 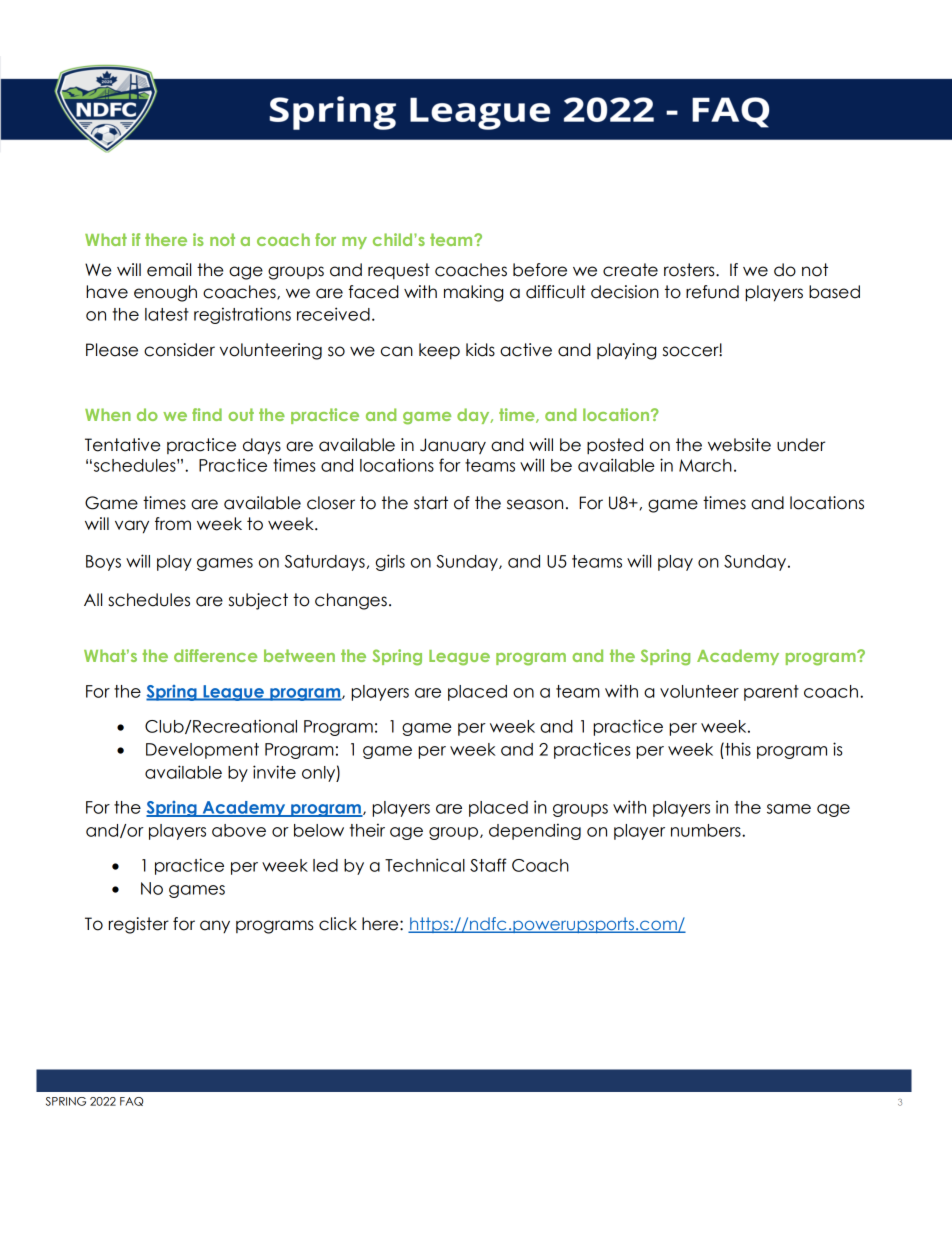 What do you see at coordinates (215, 655) in the screenshot?
I see `difference` at bounding box center [215, 655].
